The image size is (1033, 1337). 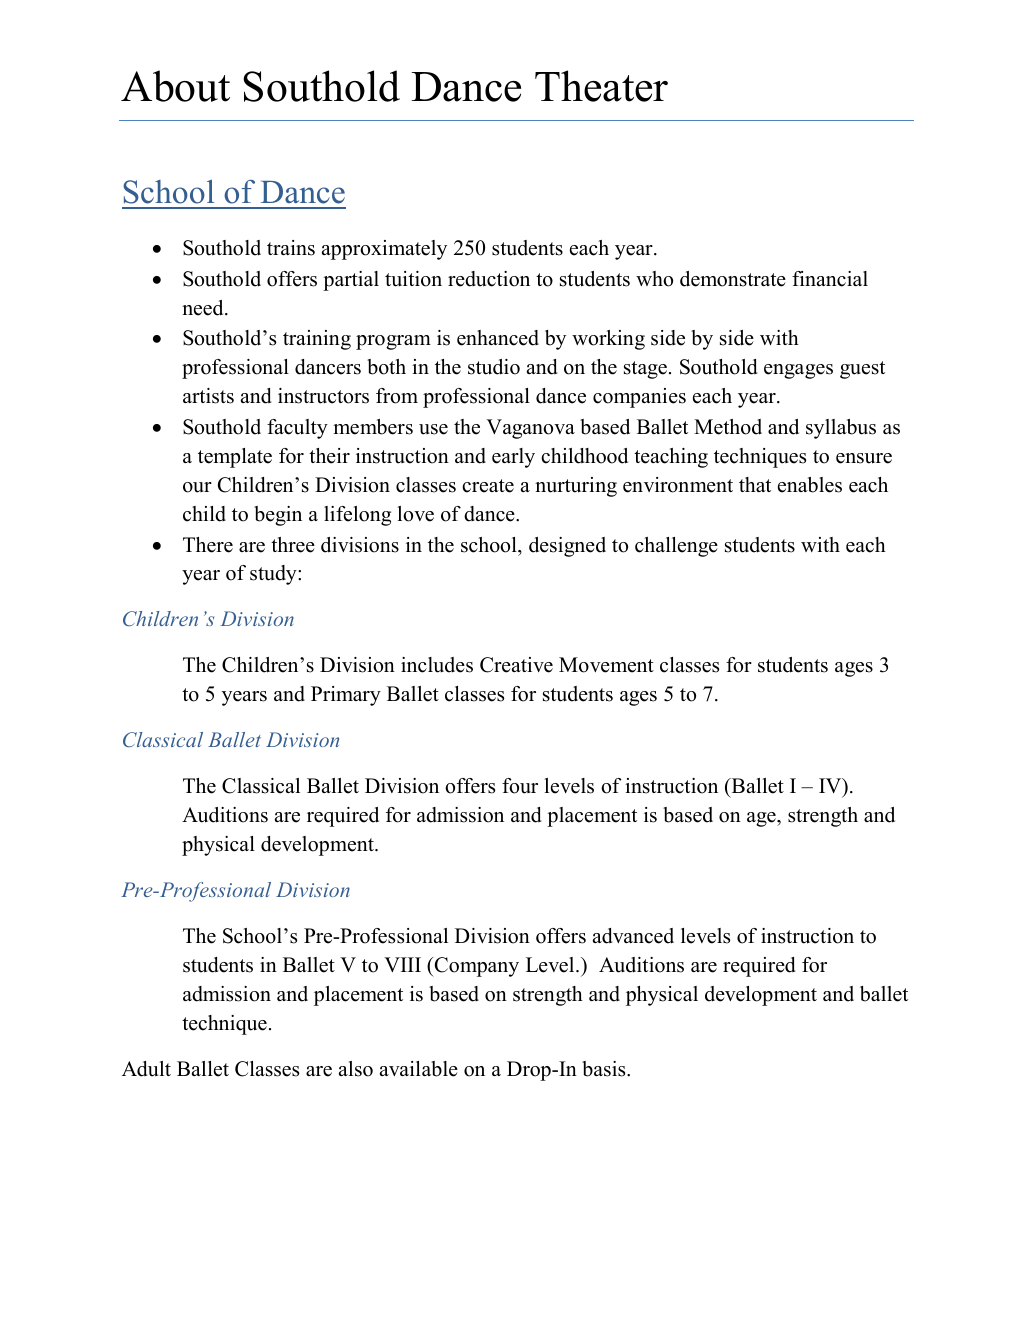 I want to click on challenge, so click(x=676, y=547).
